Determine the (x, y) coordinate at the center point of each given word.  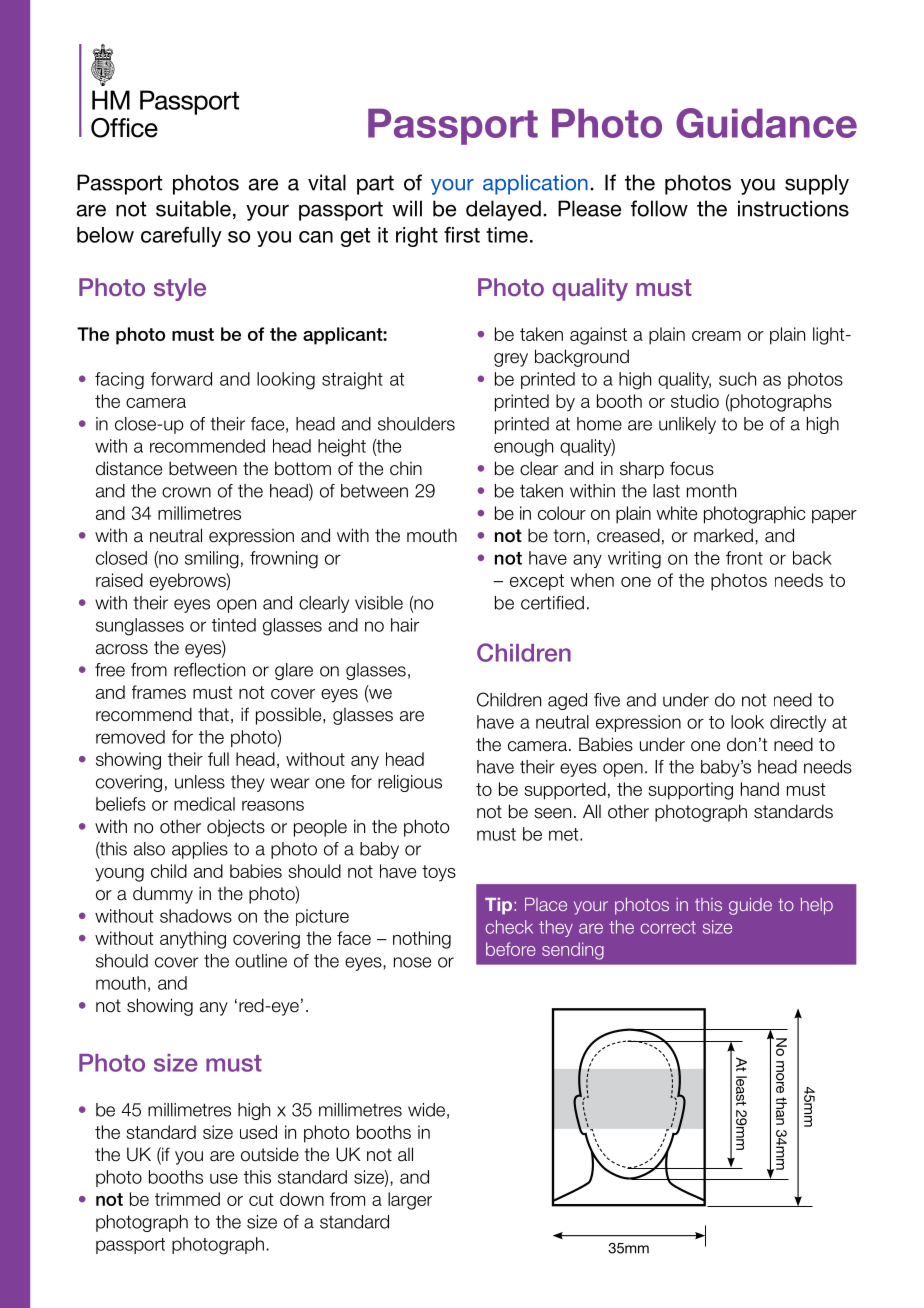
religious (410, 783)
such (737, 379)
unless (200, 782)
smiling (212, 560)
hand (760, 789)
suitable (193, 208)
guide (750, 906)
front (744, 558)
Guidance (766, 123)
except (537, 582)
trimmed (187, 1199)
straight (352, 381)
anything (193, 940)
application (535, 185)
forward (181, 379)
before (511, 949)
